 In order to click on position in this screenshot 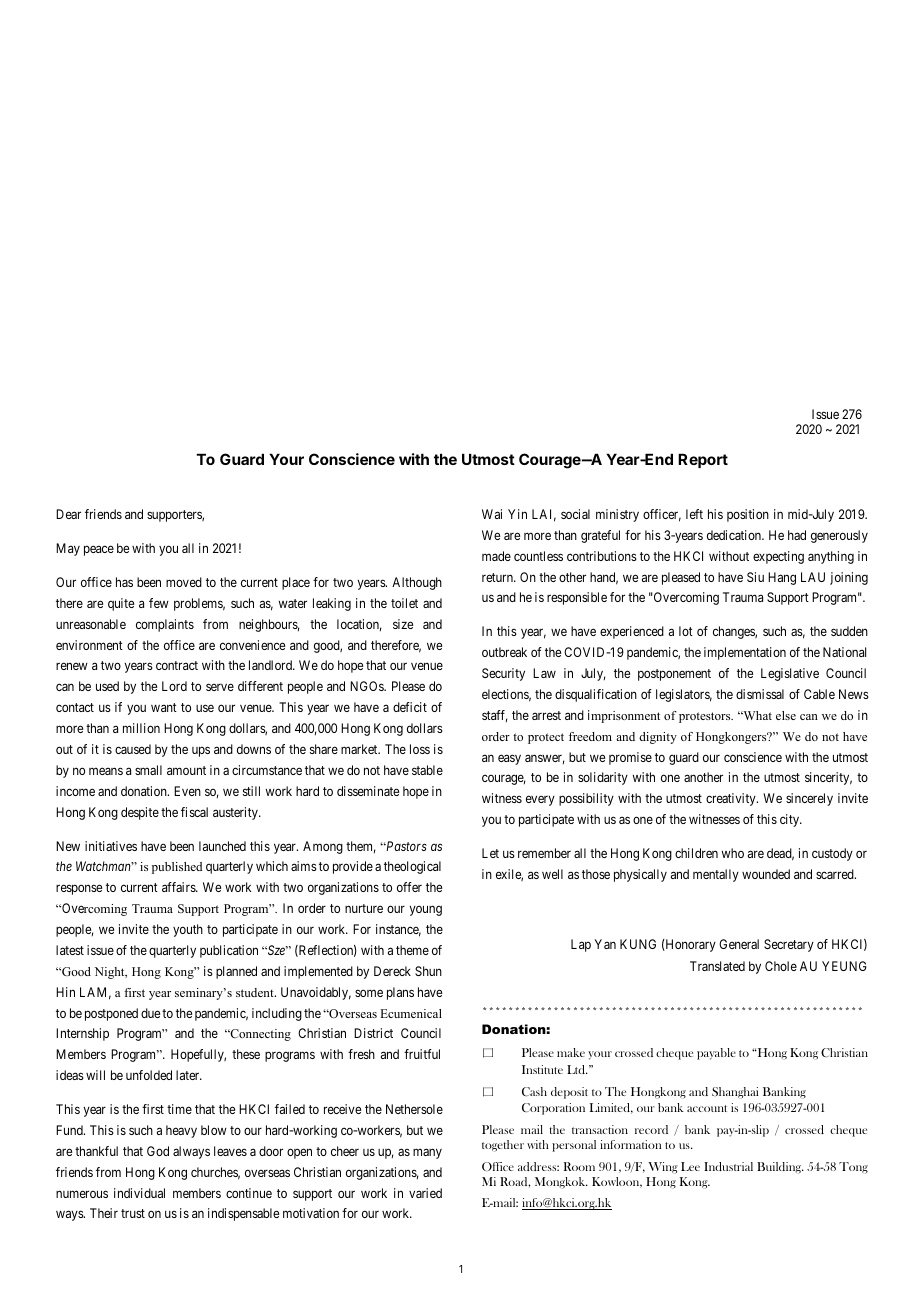, I will do `click(748, 515)`.
